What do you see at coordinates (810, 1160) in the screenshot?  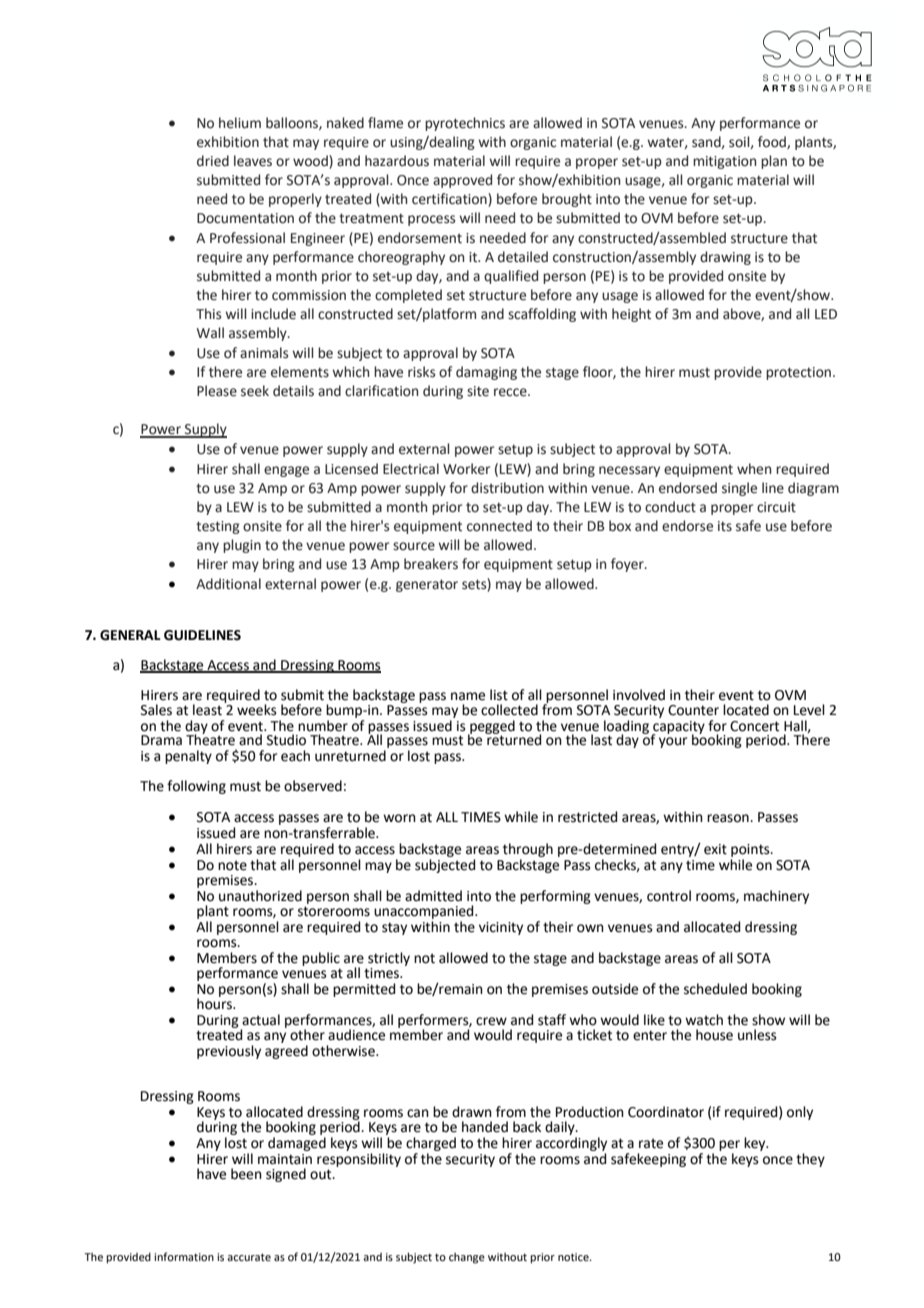 I see `they` at bounding box center [810, 1160].
